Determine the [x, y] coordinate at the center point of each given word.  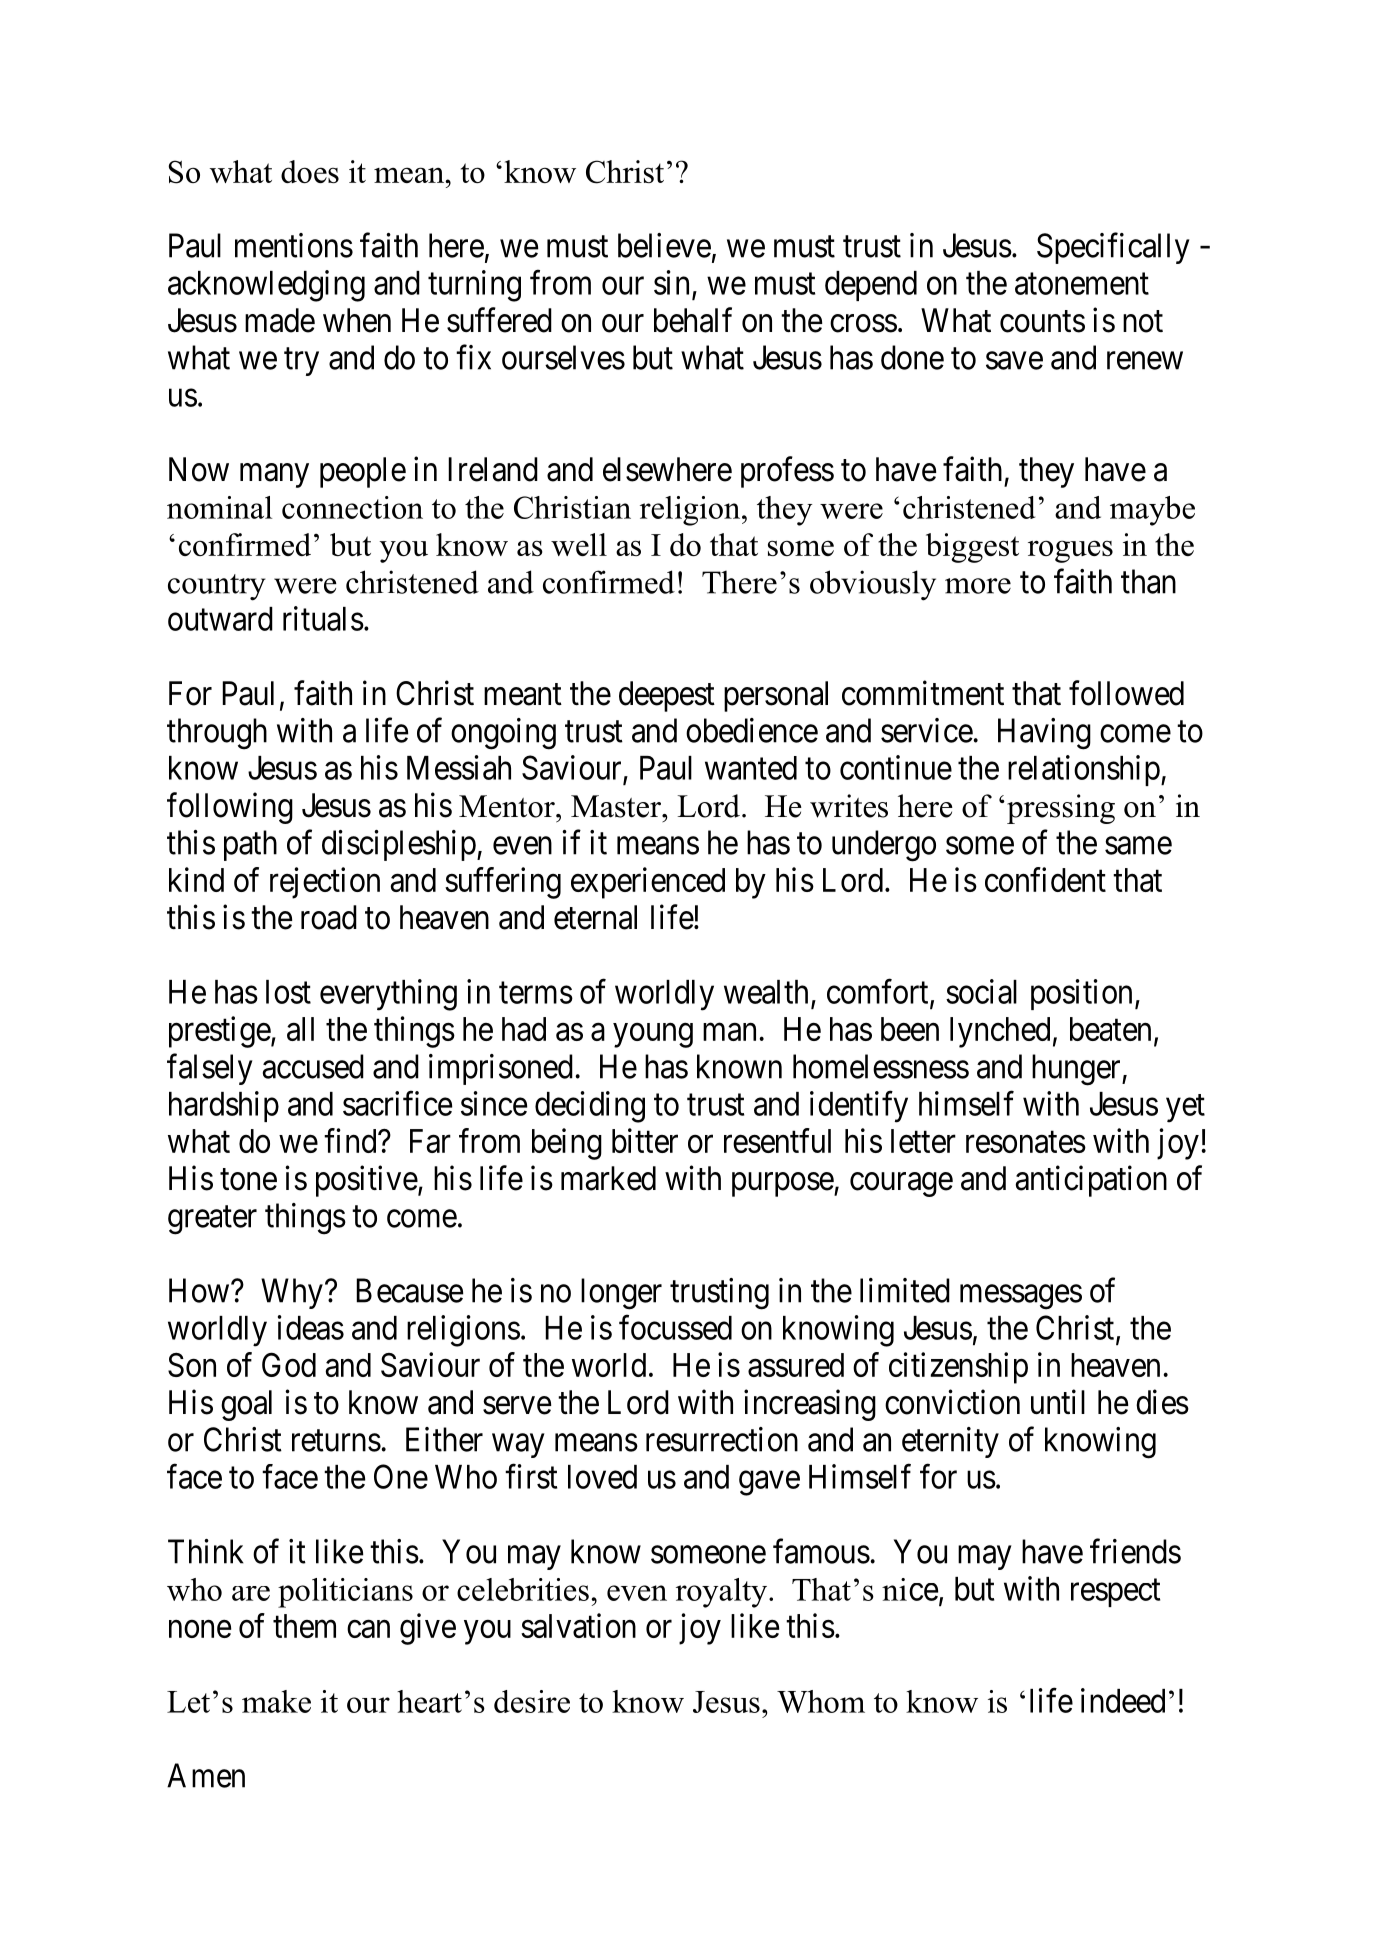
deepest [667, 696]
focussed [675, 1327]
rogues [1070, 551]
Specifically [1113, 248]
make [276, 1701]
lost [288, 992]
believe [664, 245]
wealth [766, 992]
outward [220, 619]
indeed [1123, 1700]
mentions [294, 245]
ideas [311, 1327]
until [1058, 1401]
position [1081, 994]
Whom [821, 1701]
